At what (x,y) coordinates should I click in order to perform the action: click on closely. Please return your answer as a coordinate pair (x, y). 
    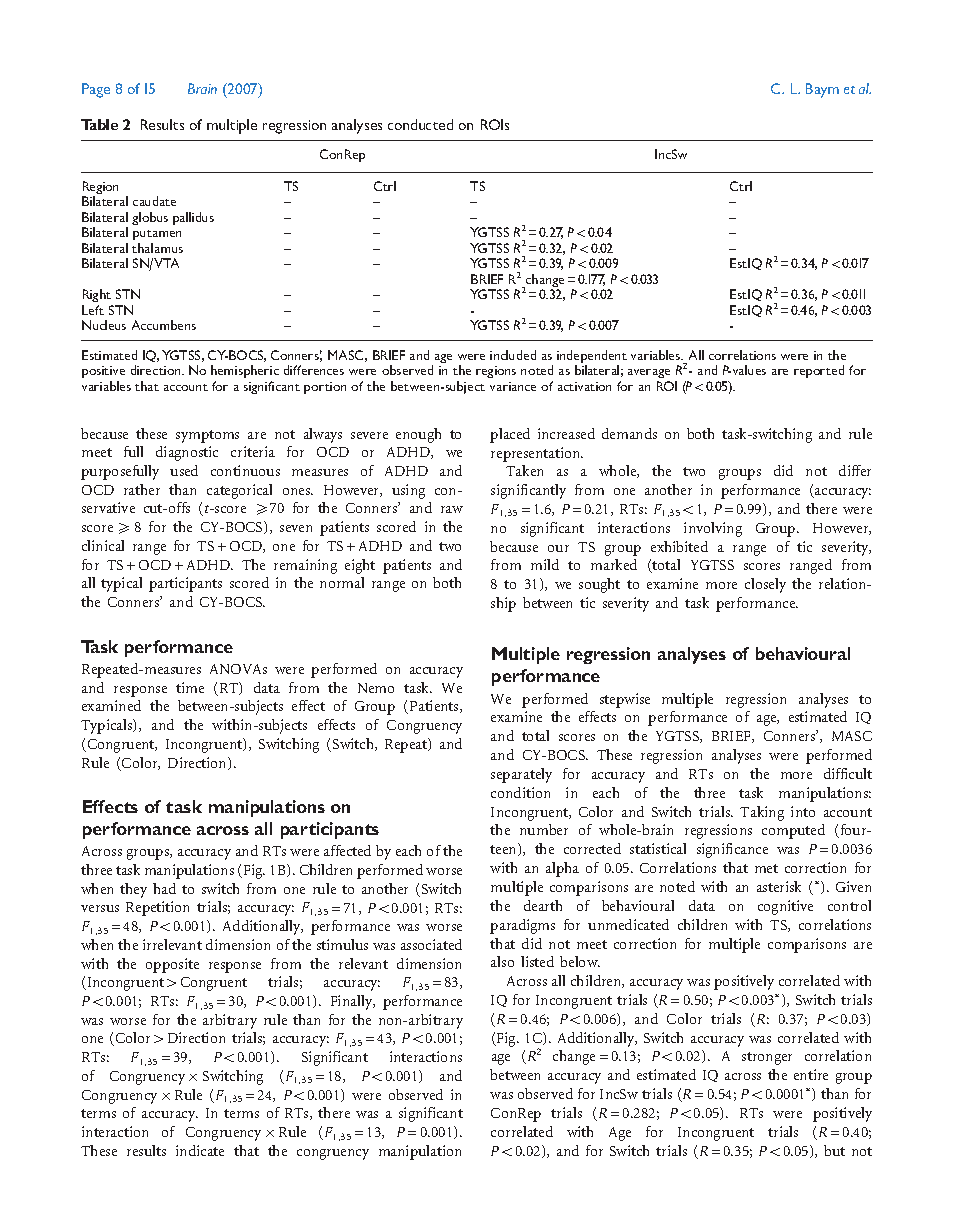
    Looking at the image, I should click on (765, 585).
